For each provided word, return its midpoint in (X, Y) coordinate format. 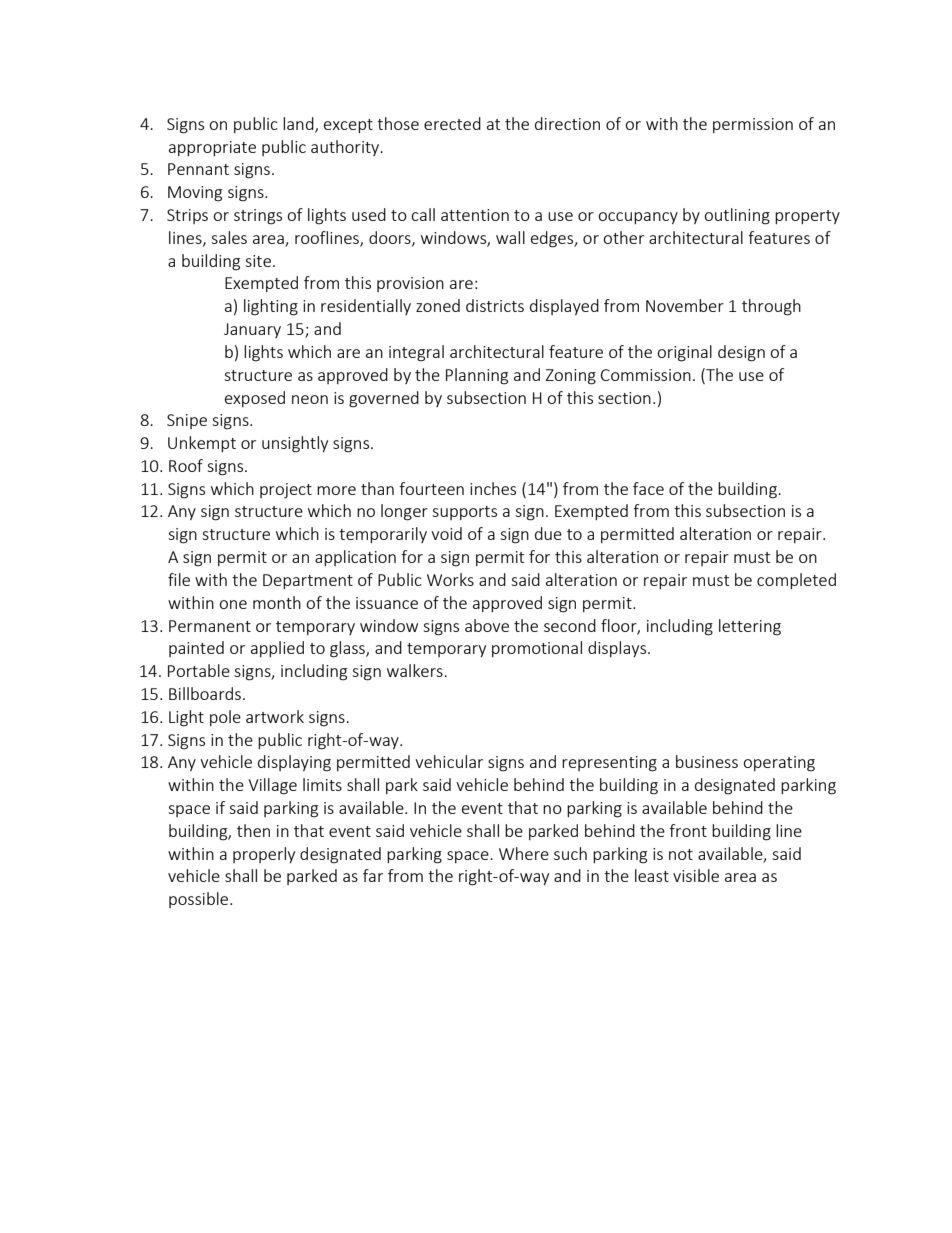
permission (753, 125)
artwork (275, 716)
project (286, 490)
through (771, 307)
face (648, 488)
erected (452, 123)
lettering (750, 627)
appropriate (212, 148)
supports (464, 513)
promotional (537, 649)
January (252, 330)
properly (264, 855)
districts (495, 305)
